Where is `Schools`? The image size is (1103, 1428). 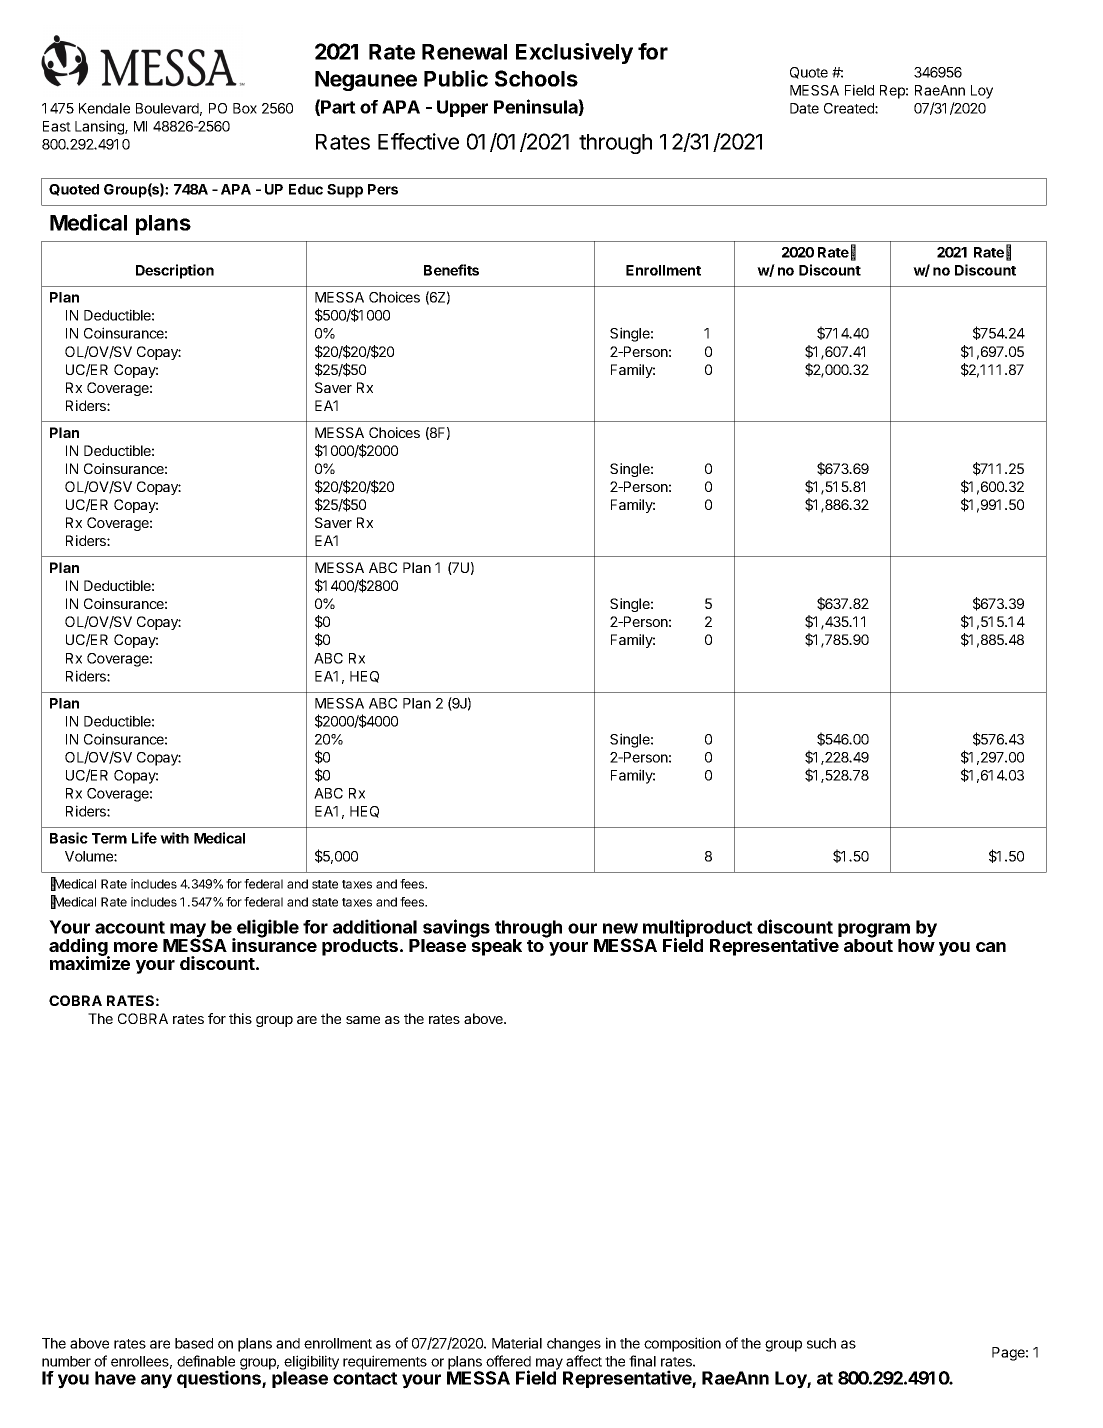
Schools is located at coordinates (536, 78).
